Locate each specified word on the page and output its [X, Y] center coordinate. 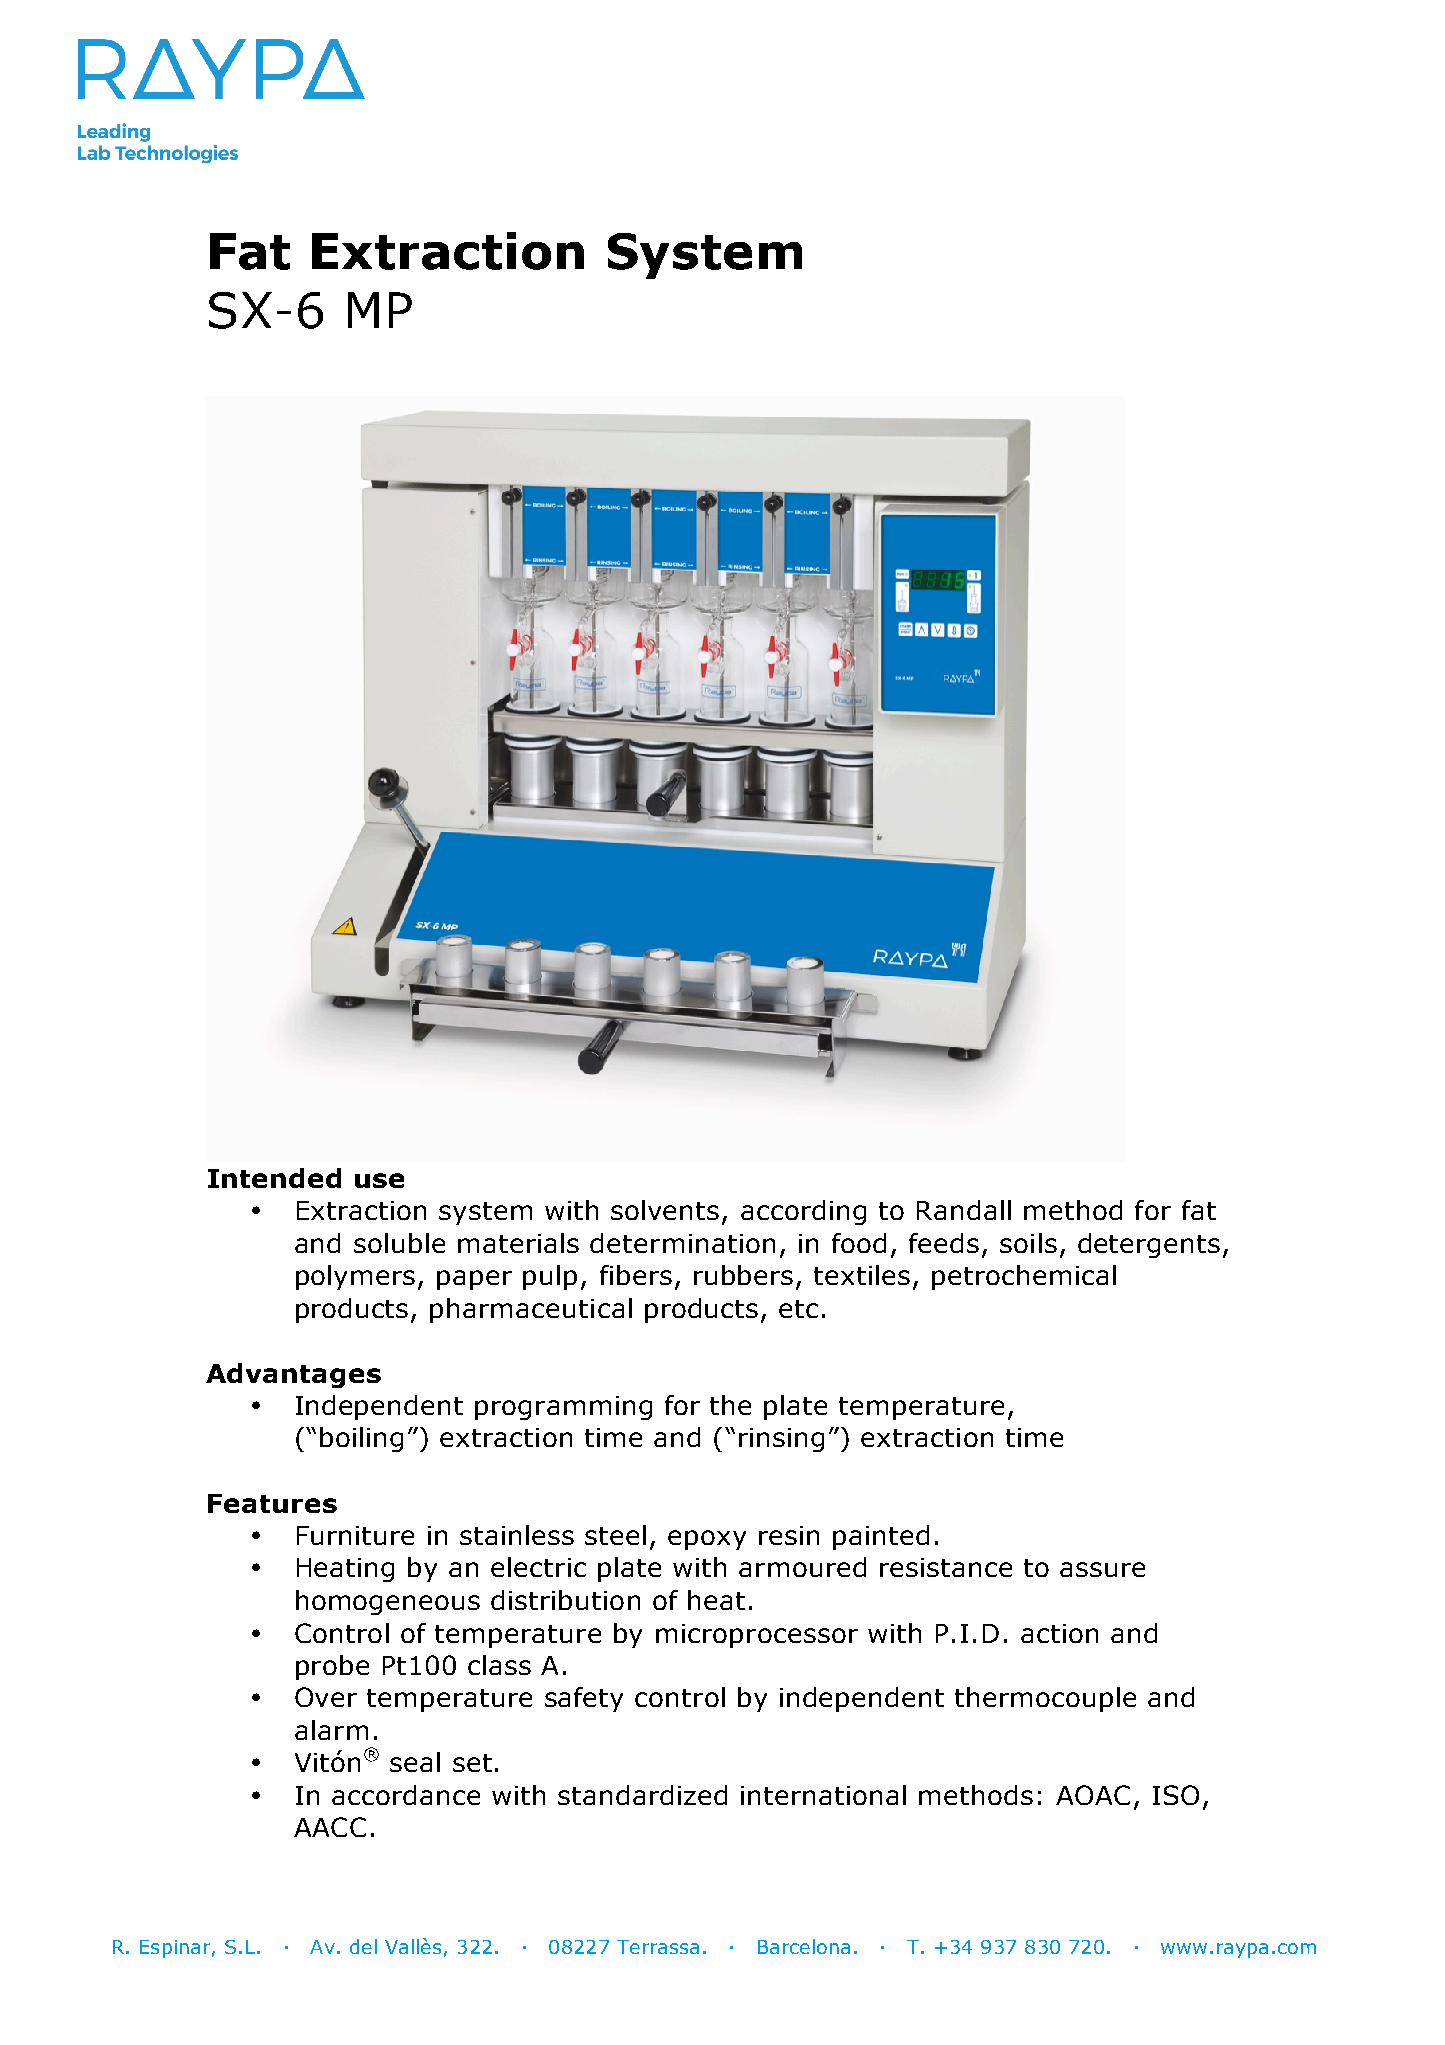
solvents [665, 1210]
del [363, 1946]
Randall [964, 1210]
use [379, 1180]
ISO [1176, 1795]
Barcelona [804, 1946]
